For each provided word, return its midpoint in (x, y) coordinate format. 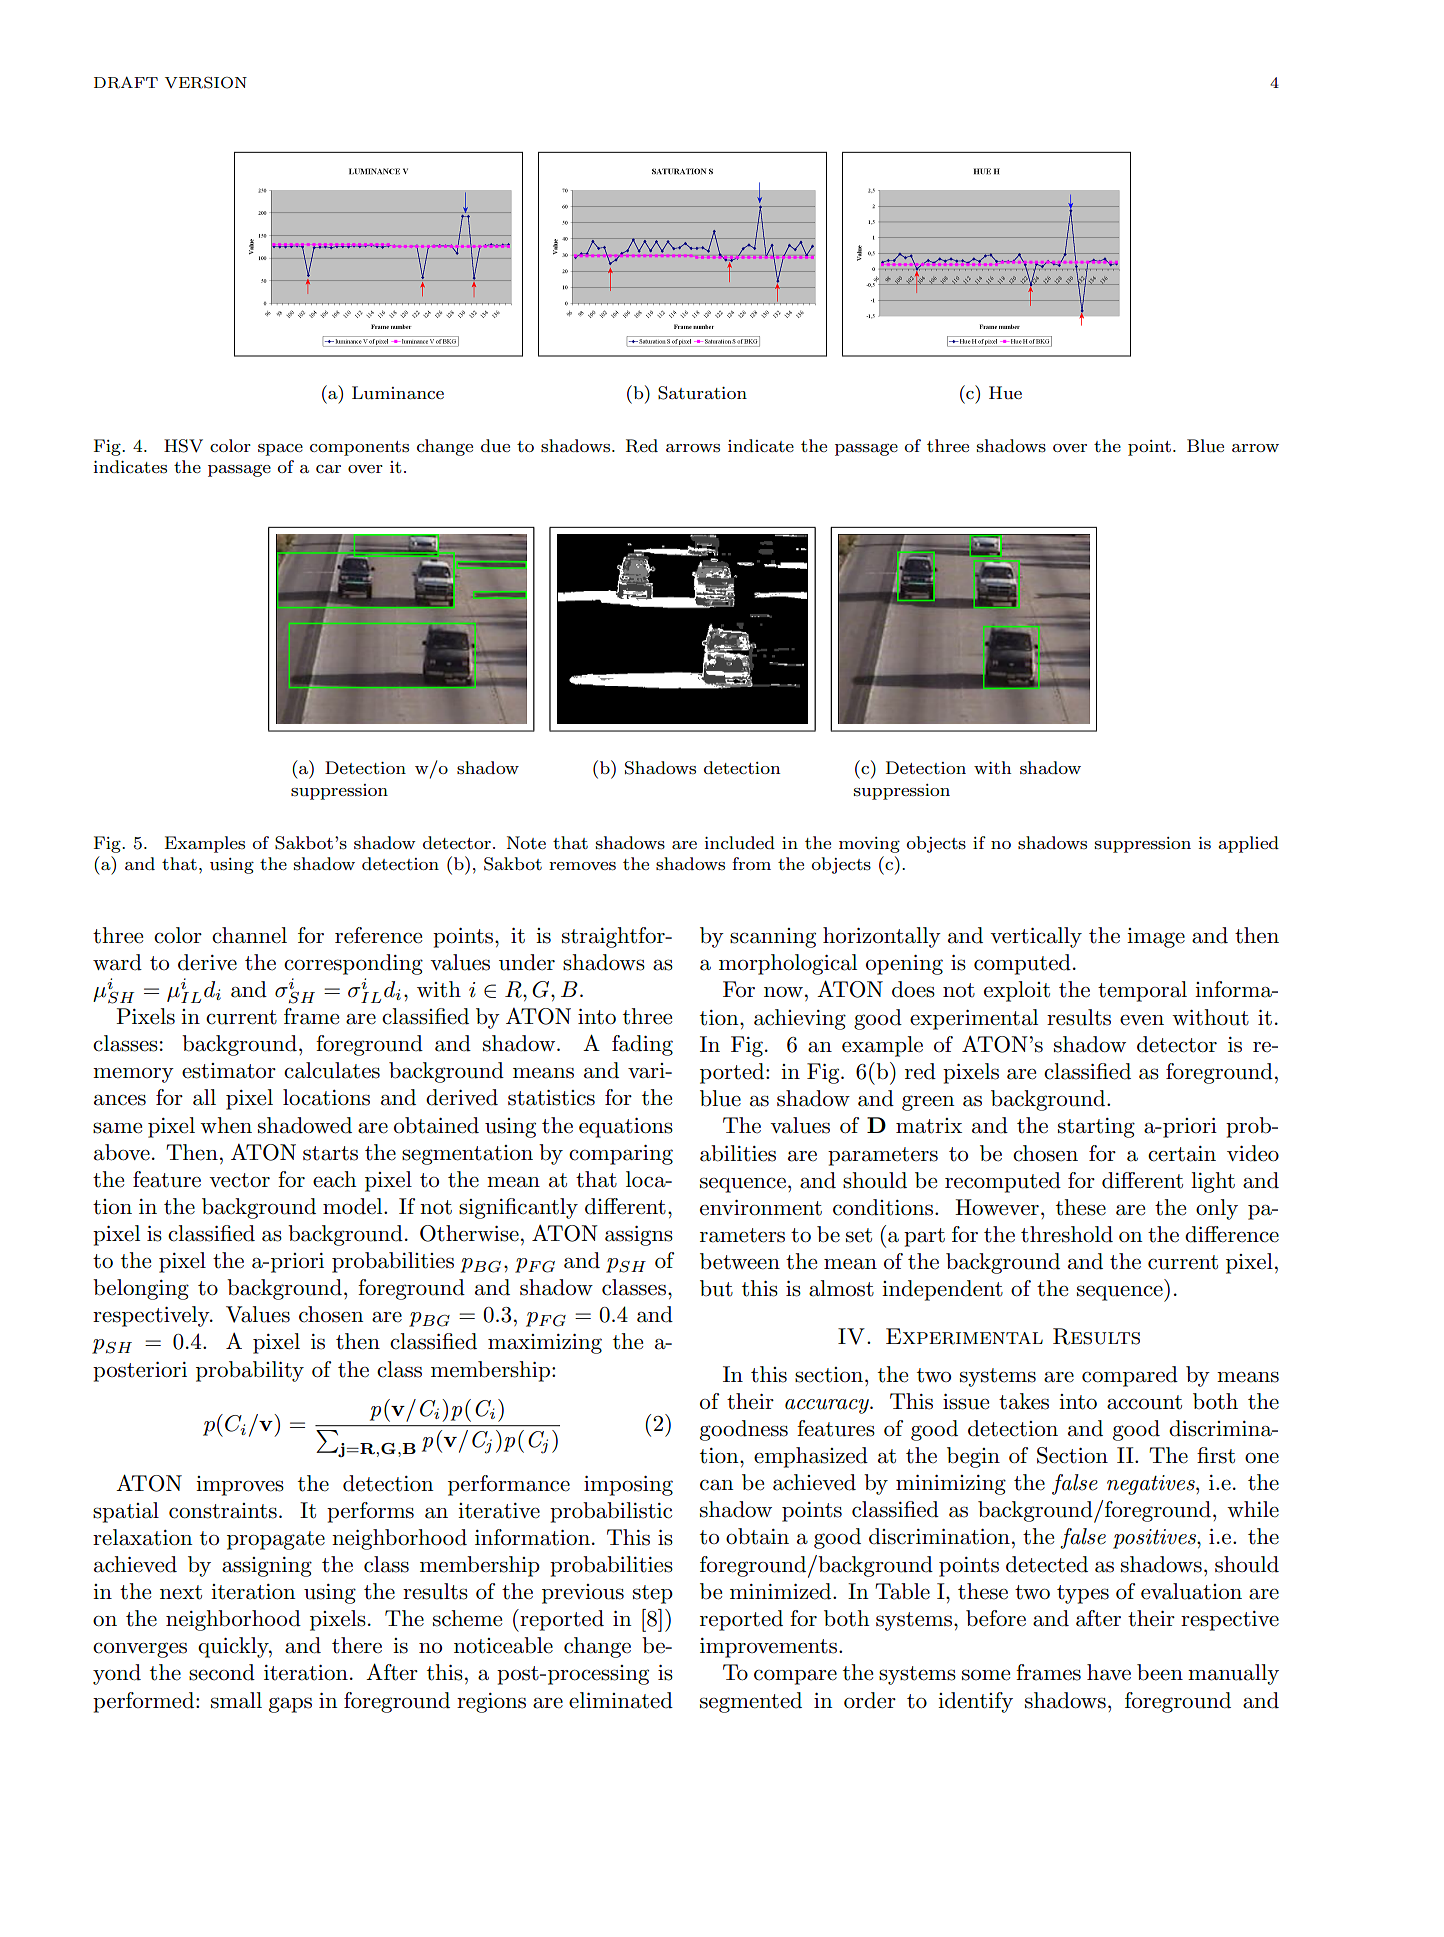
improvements (768, 1648)
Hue (1005, 392)
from (751, 863)
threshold (1067, 1234)
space (280, 450)
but (716, 1288)
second (222, 1672)
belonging (141, 1289)
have (1109, 1672)
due (495, 445)
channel (249, 935)
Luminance (398, 392)
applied (1248, 844)
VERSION (206, 83)
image (1156, 938)
